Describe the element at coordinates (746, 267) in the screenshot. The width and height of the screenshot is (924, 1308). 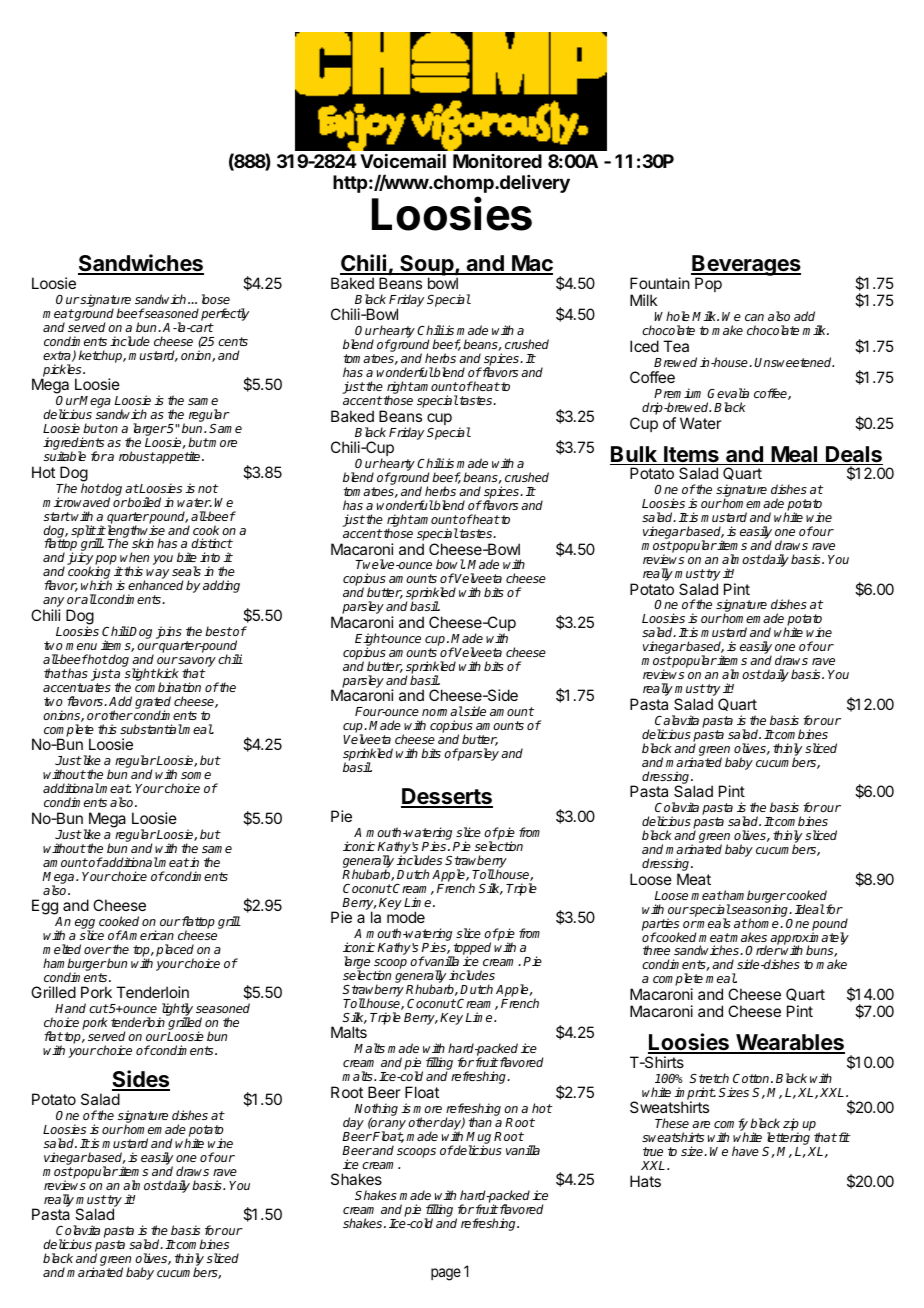
I see `Beverages` at that location.
